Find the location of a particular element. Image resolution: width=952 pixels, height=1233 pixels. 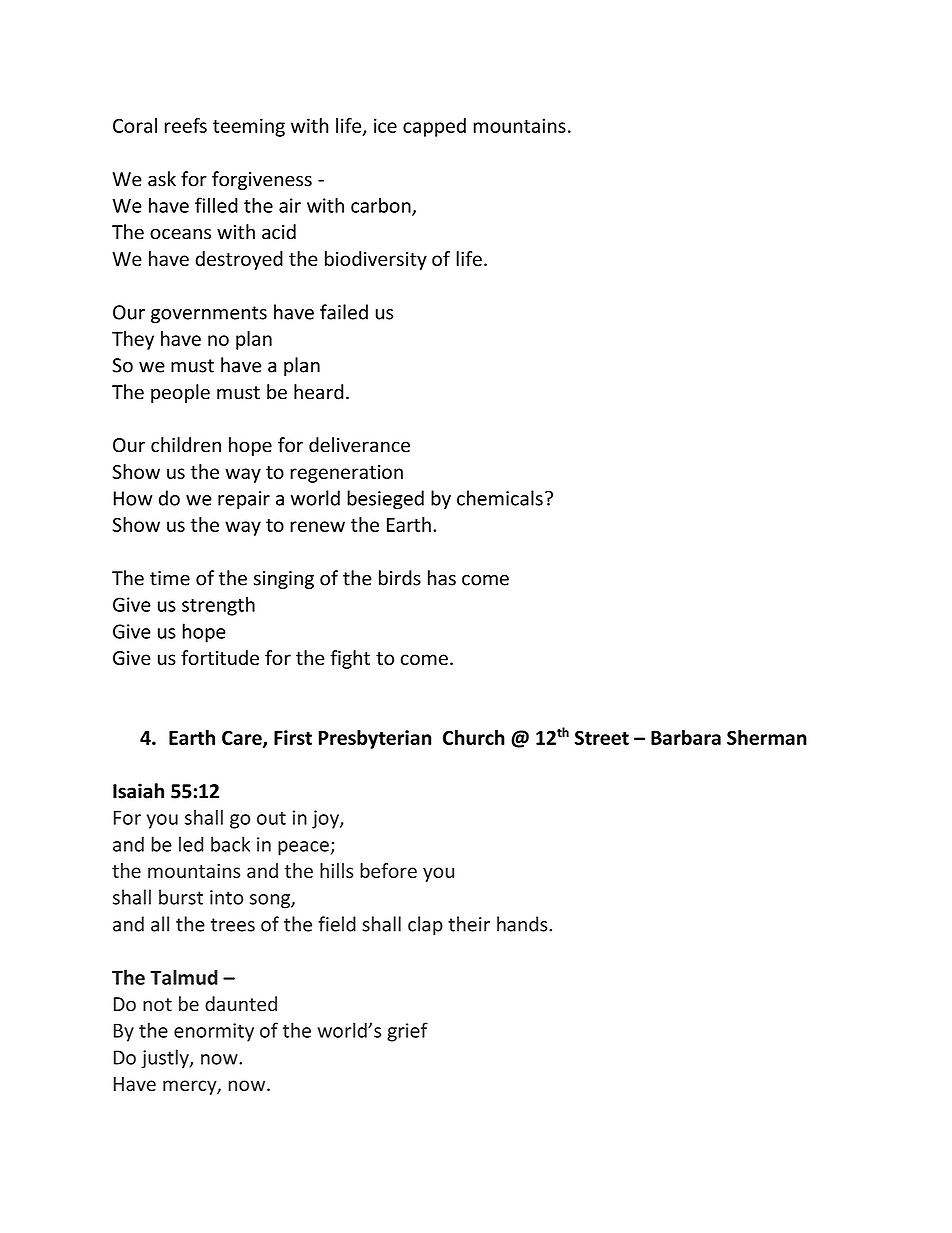

reefs is located at coordinates (186, 125).
